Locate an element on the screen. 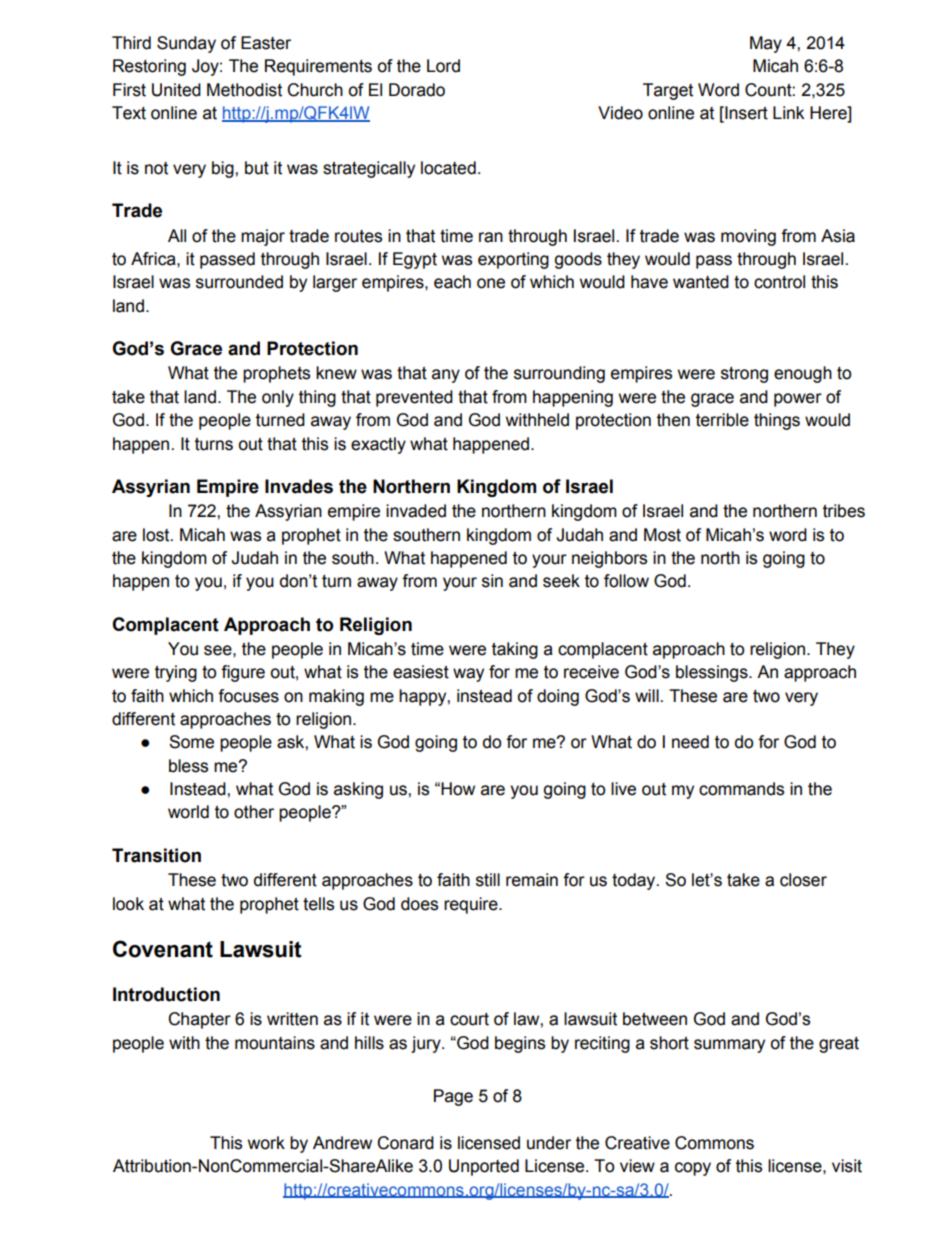  May is located at coordinates (766, 44).
